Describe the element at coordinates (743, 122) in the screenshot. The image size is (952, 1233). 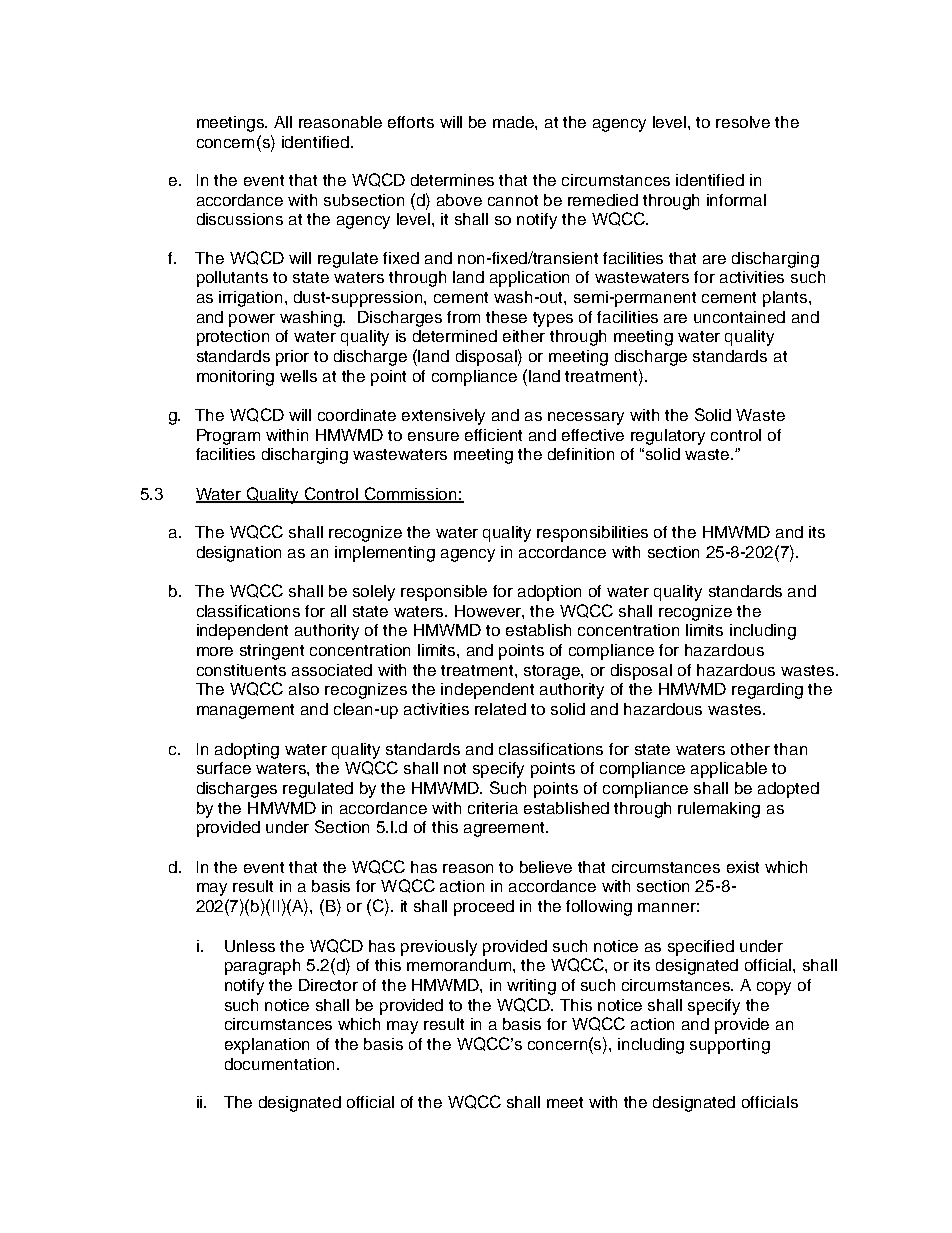
I see `resolve` at that location.
